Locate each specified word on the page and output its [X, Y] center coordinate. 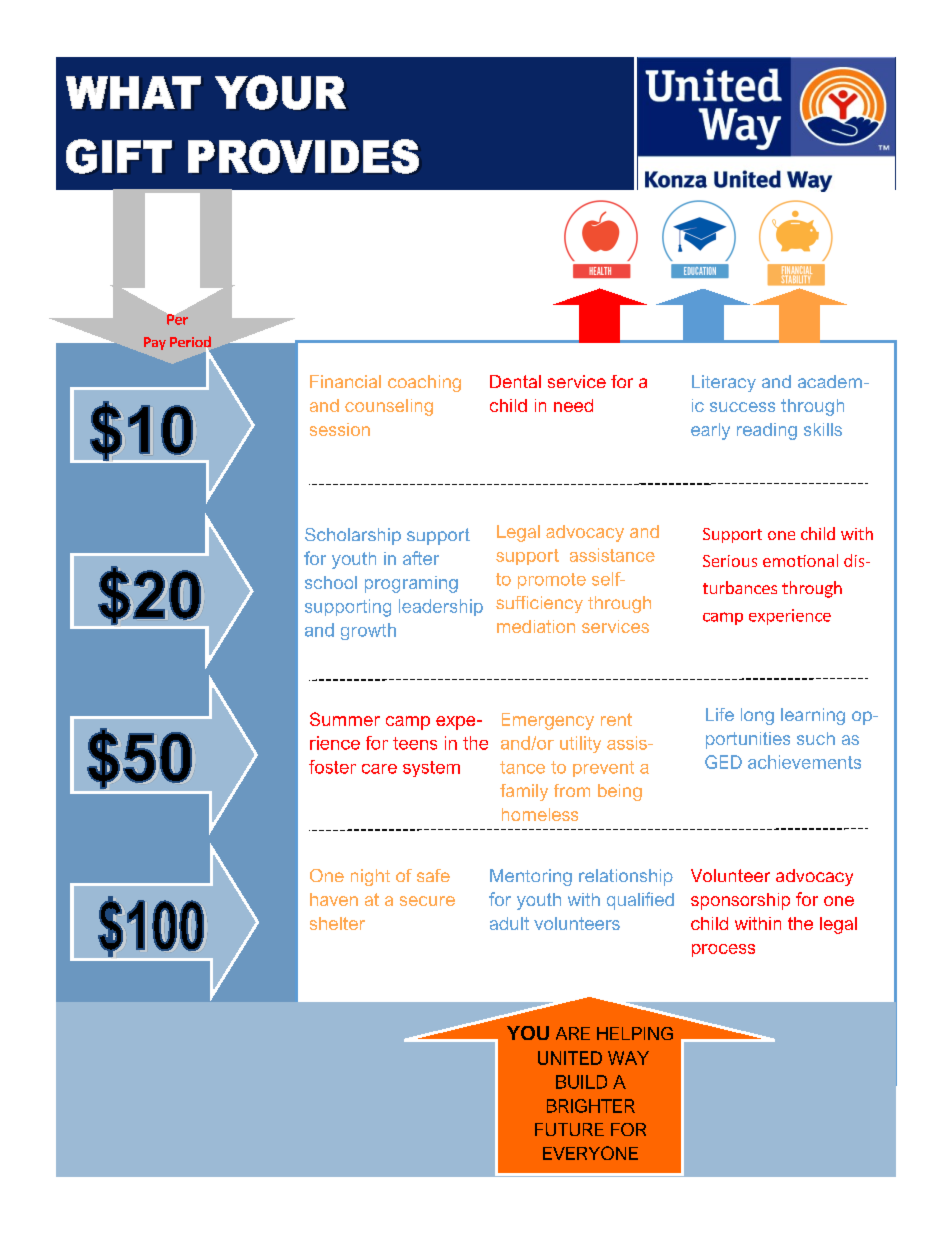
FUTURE [569, 1129]
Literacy [724, 383]
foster [332, 767]
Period [190, 343]
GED [723, 762]
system [431, 769]
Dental [515, 381]
